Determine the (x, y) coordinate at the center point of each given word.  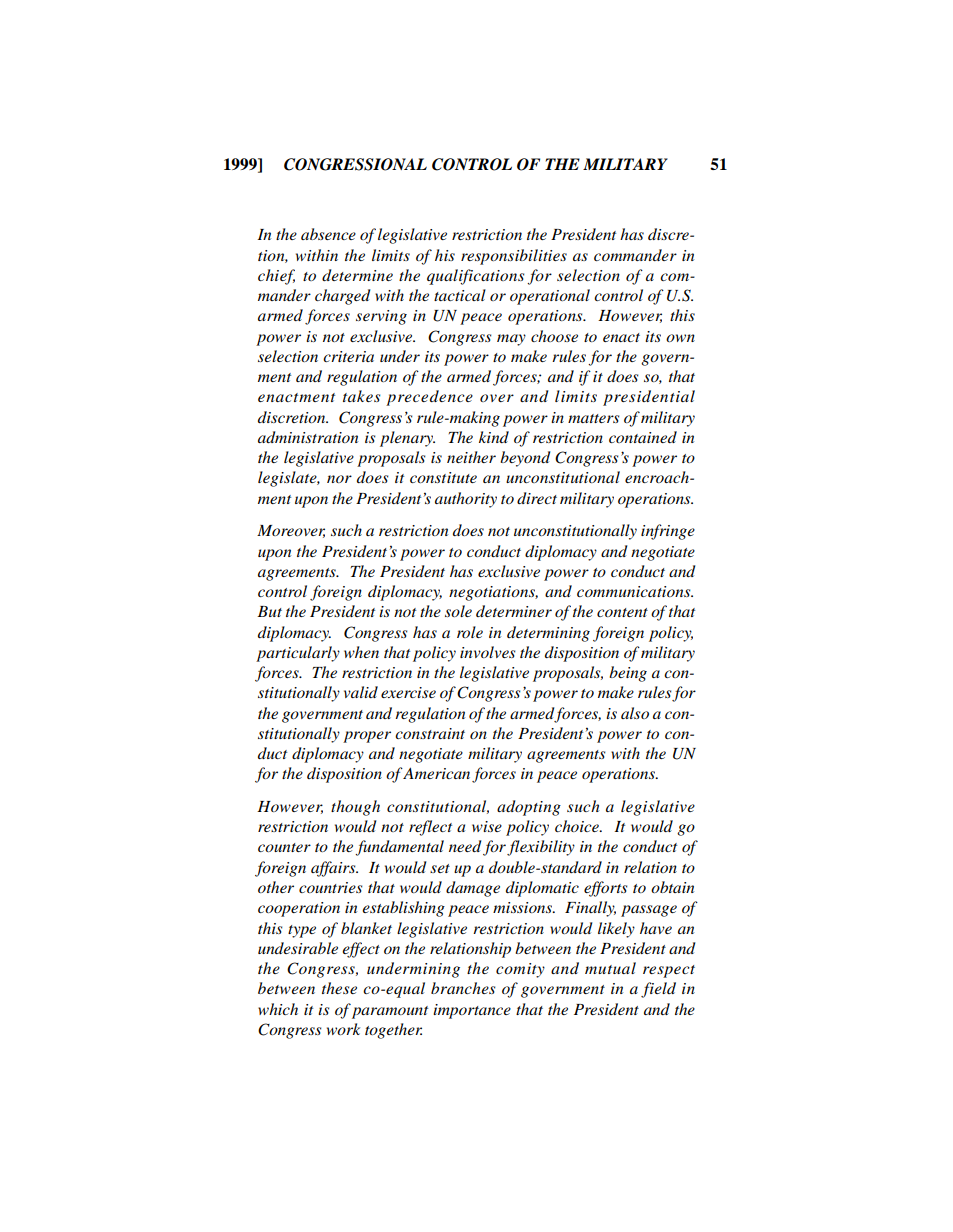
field (658, 990)
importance (472, 1011)
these (339, 988)
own (680, 338)
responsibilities (514, 257)
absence (328, 234)
